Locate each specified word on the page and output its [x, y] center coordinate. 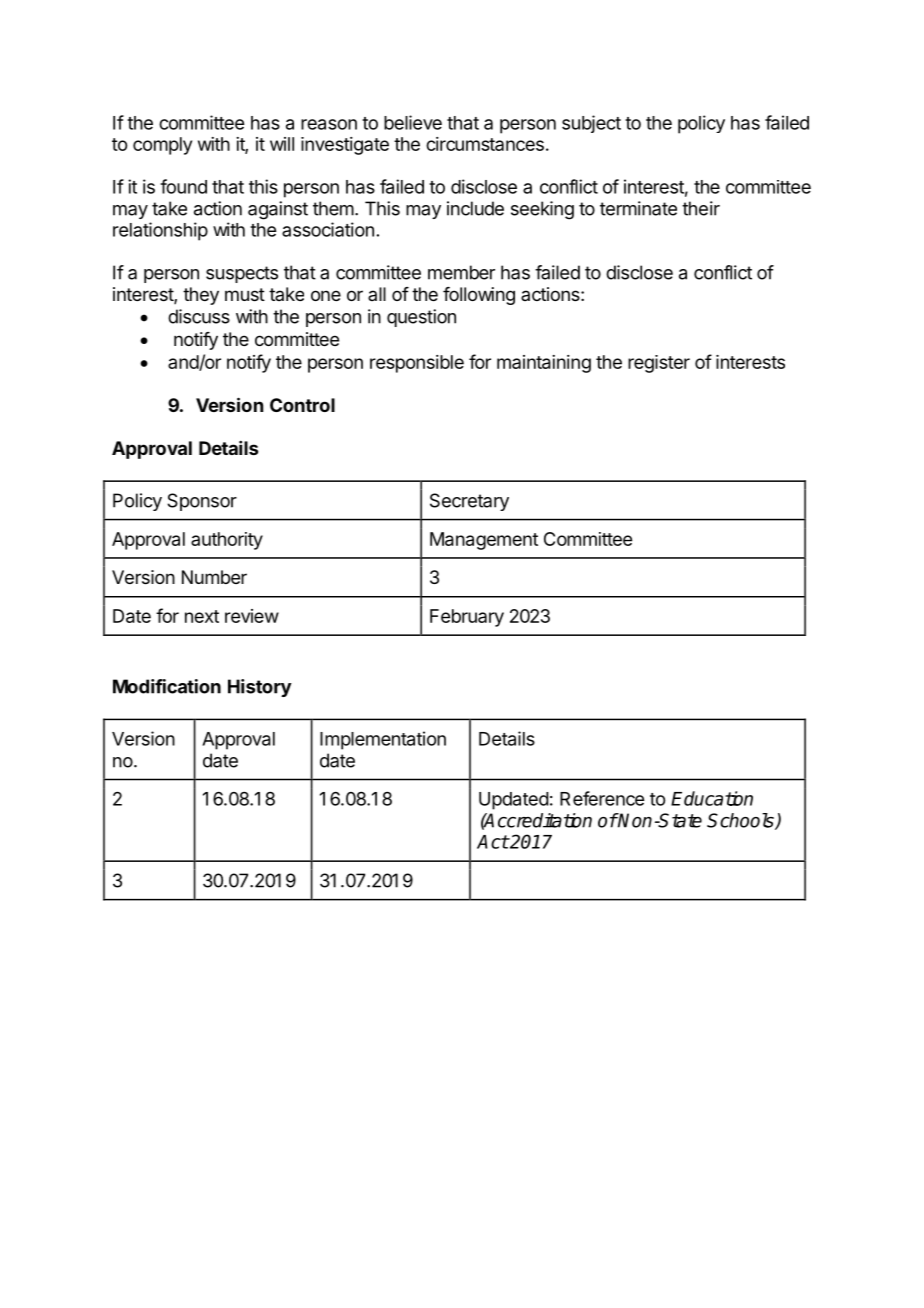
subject [591, 124]
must [245, 294]
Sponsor [202, 502]
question [421, 318]
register [659, 364]
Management [484, 541]
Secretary [469, 502]
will [282, 144]
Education [712, 798]
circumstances [485, 144]
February [467, 618]
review [252, 616]
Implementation [383, 740]
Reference [602, 798]
